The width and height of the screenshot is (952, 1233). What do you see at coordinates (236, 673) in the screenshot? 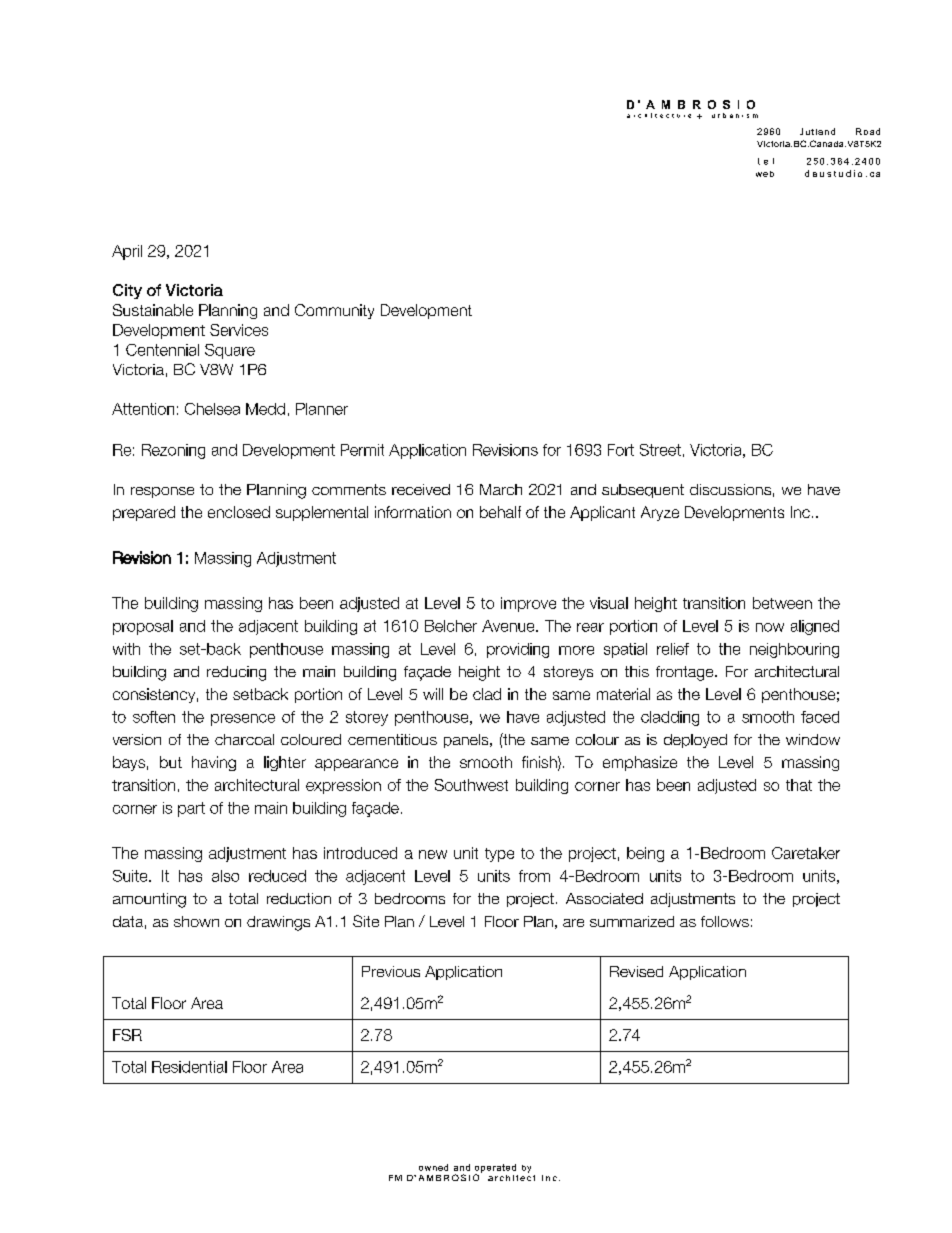
I see `reducing` at bounding box center [236, 673].
